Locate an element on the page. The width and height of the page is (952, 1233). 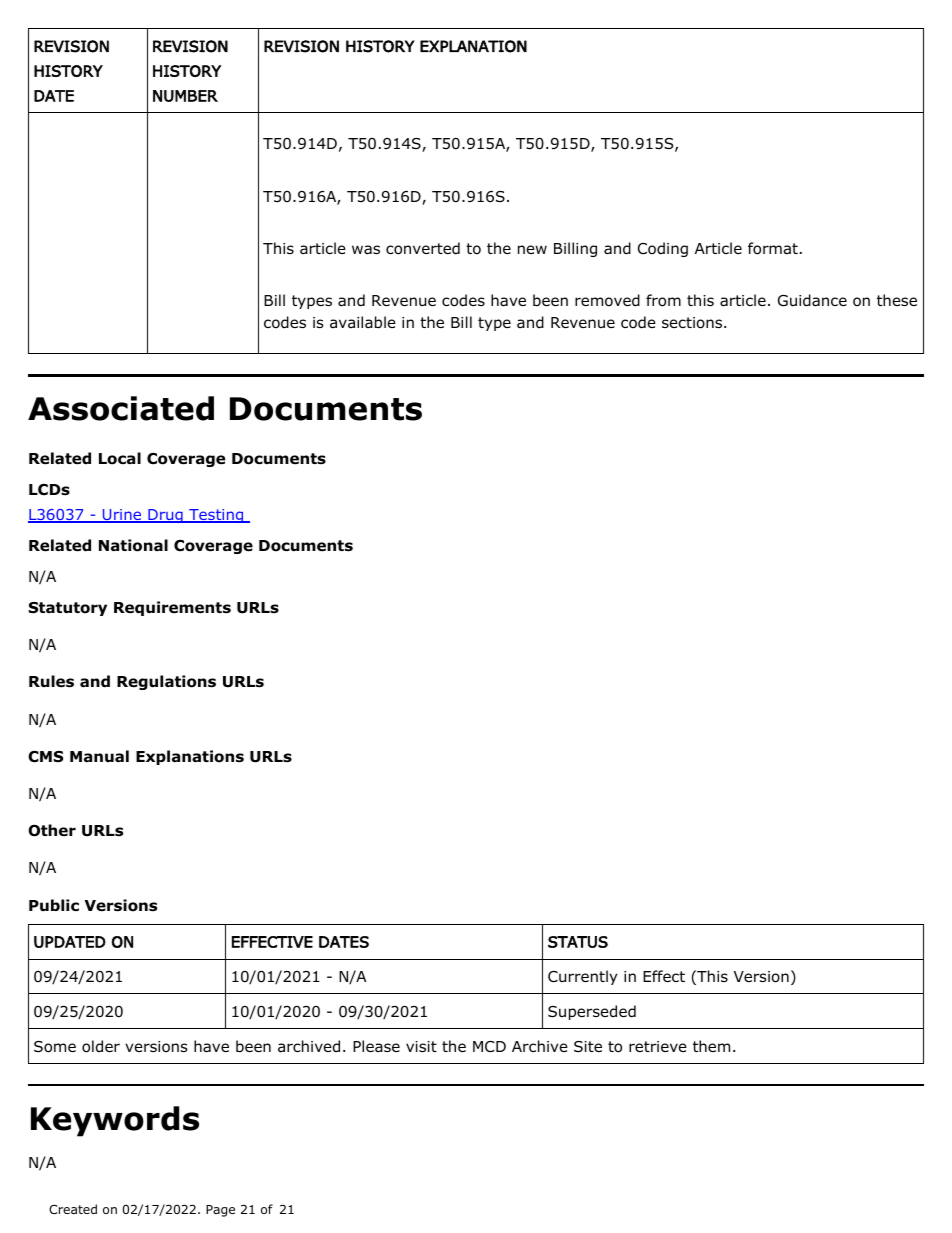
NUMBER is located at coordinates (185, 96).
